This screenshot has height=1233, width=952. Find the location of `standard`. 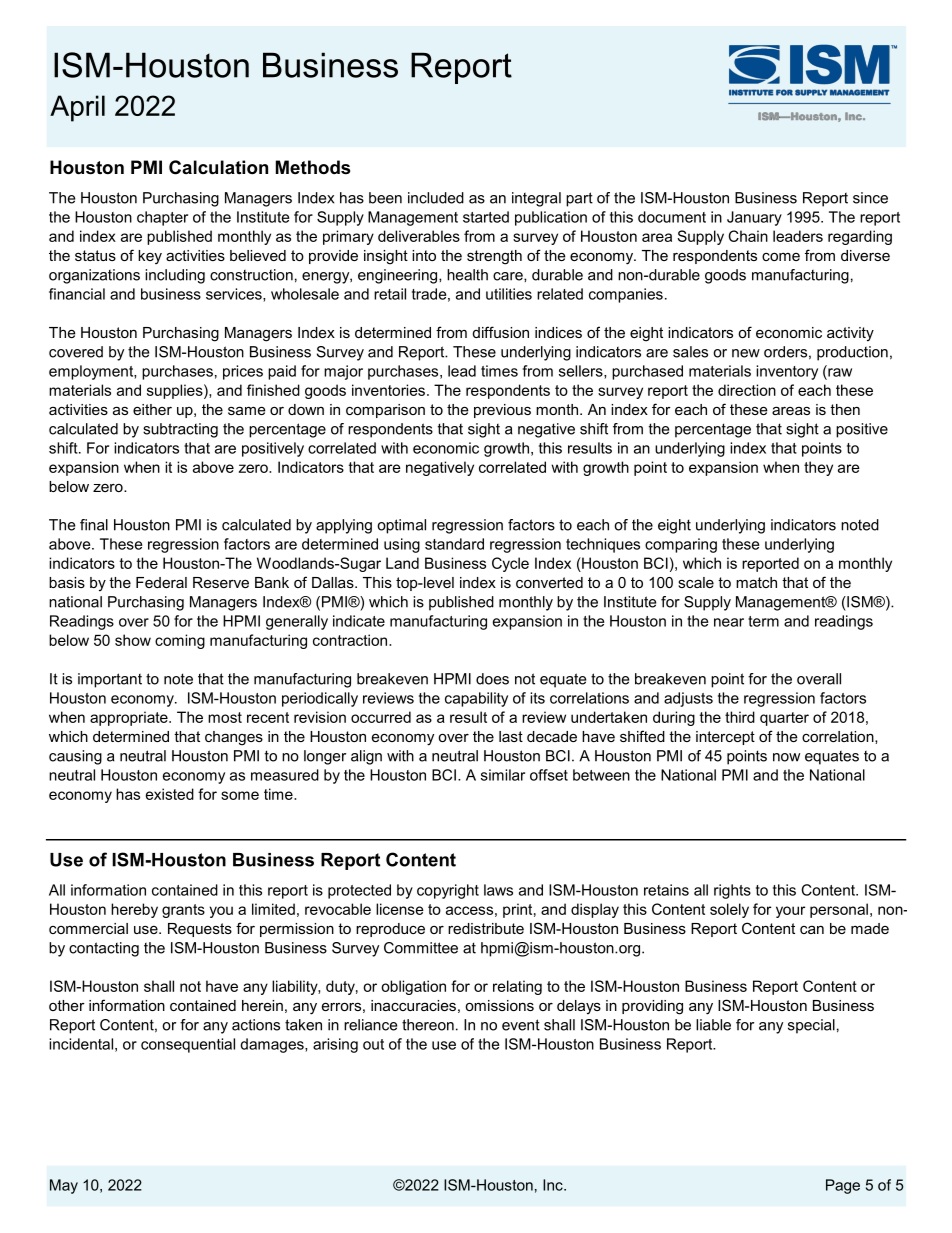

standard is located at coordinates (454, 544).
